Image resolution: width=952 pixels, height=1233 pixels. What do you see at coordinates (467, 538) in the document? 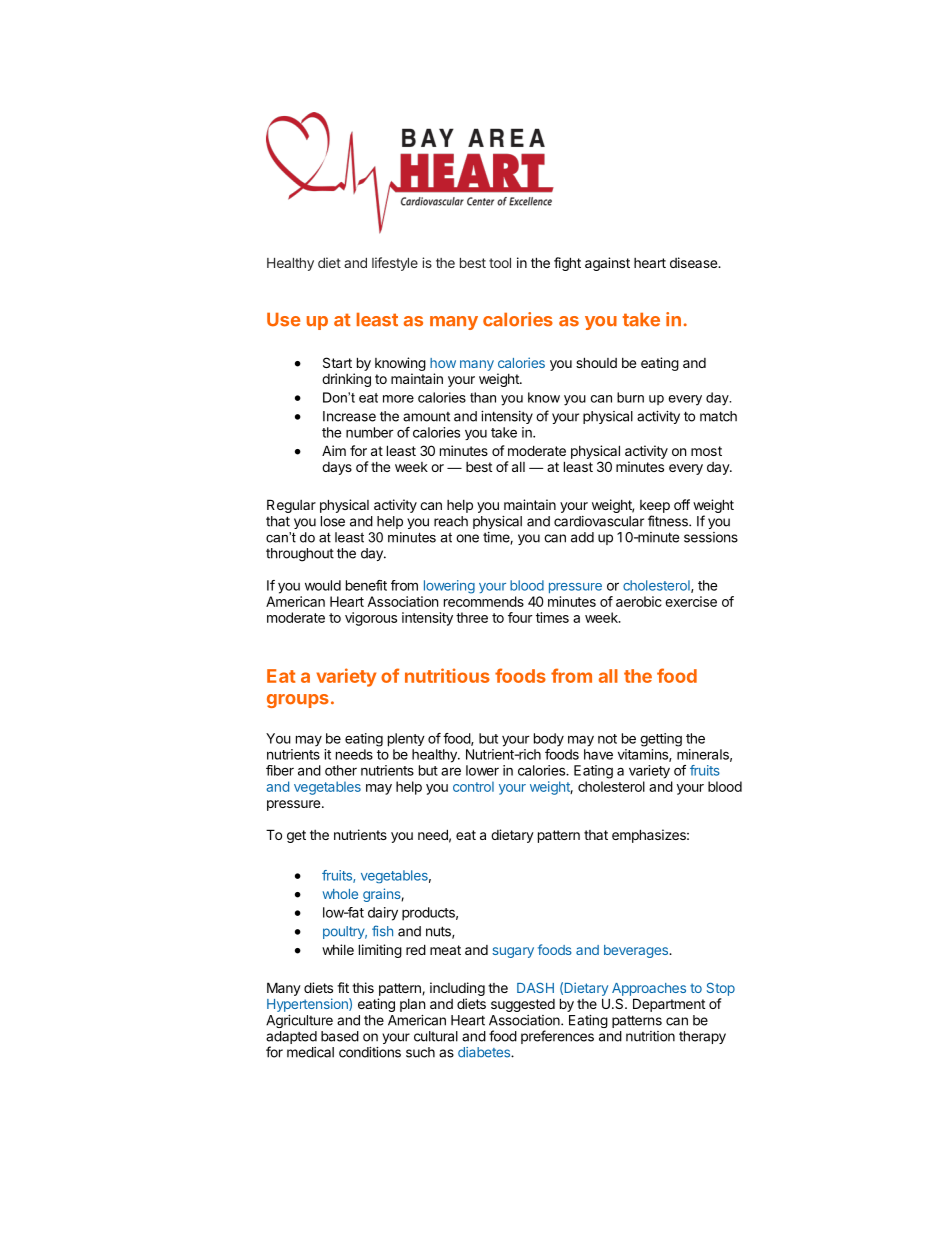
I see `one` at bounding box center [467, 538].
